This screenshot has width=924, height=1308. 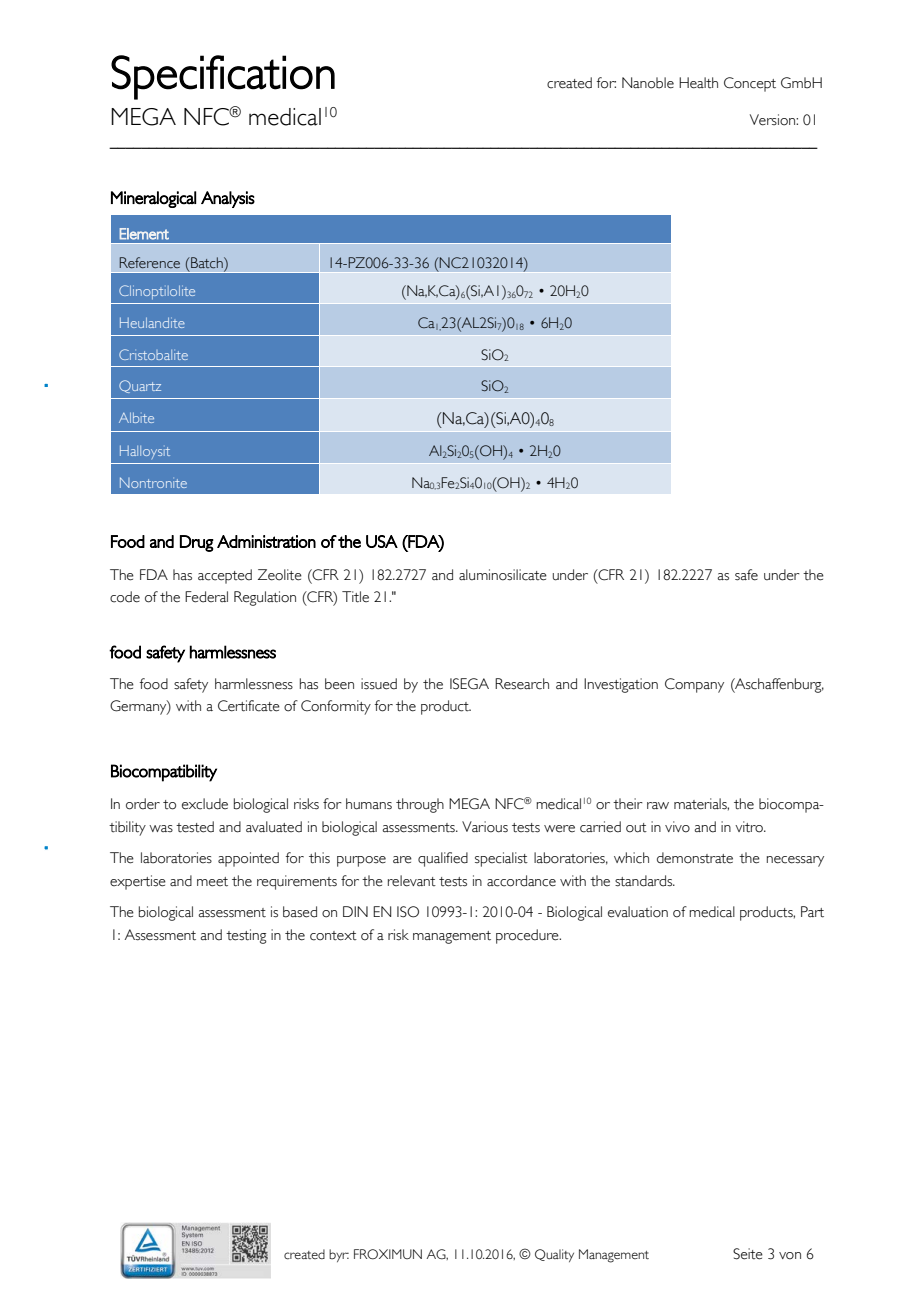 What do you see at coordinates (554, 1255) in the screenshot?
I see `Quality` at bounding box center [554, 1255].
